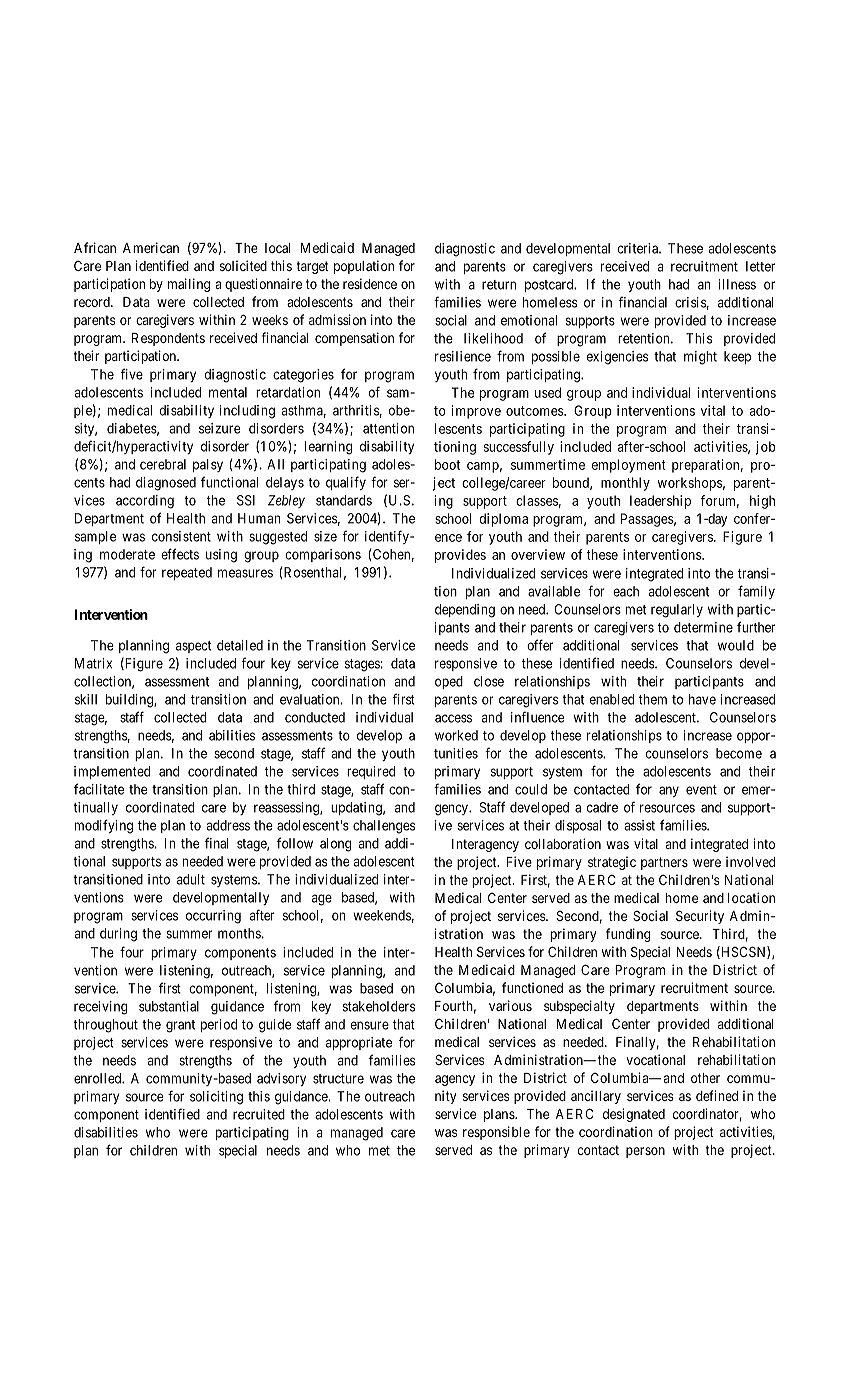  What do you see at coordinates (216, 1098) in the image?
I see `soliciting` at bounding box center [216, 1098].
